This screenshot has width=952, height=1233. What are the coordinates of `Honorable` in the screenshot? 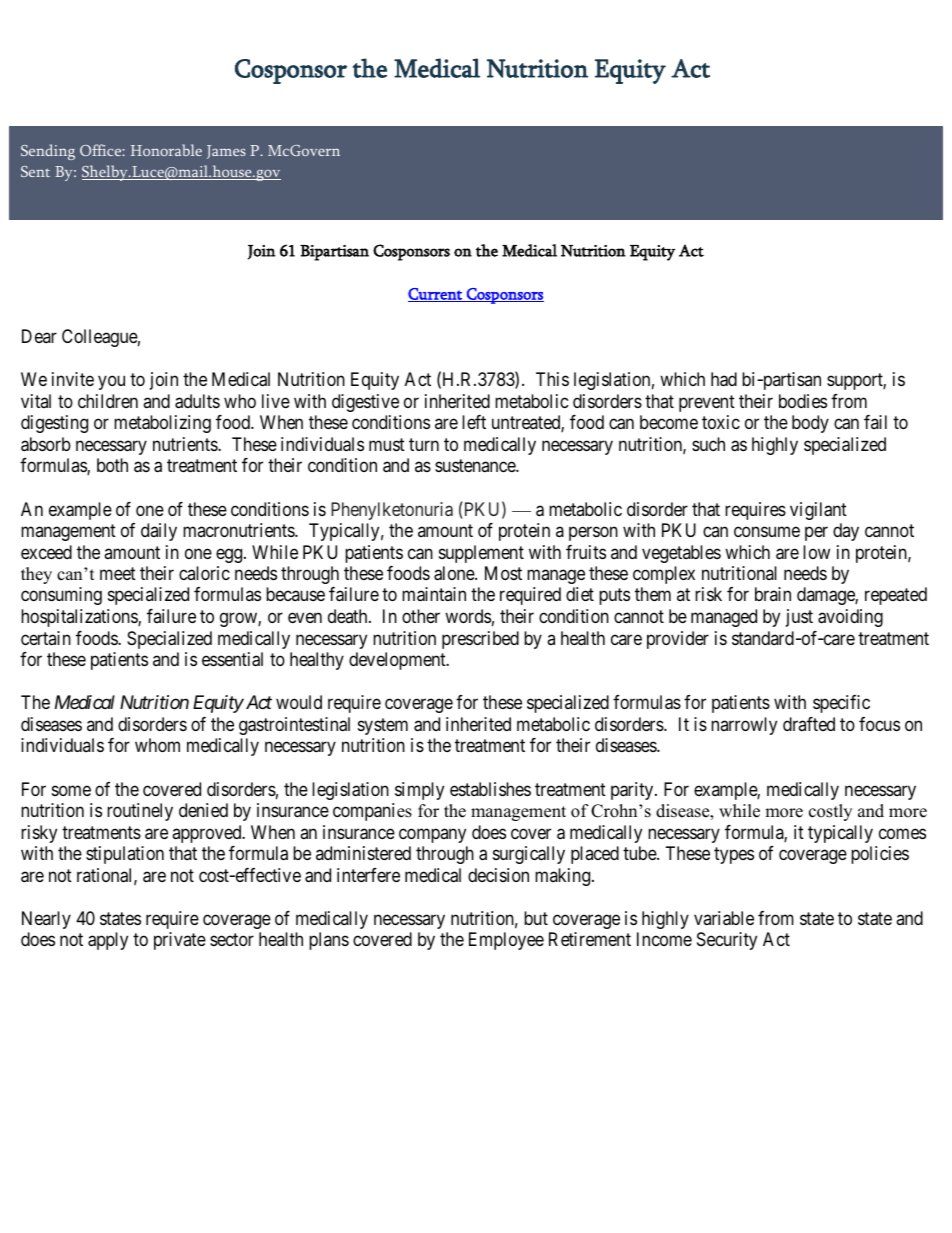 It's located at (166, 150).
